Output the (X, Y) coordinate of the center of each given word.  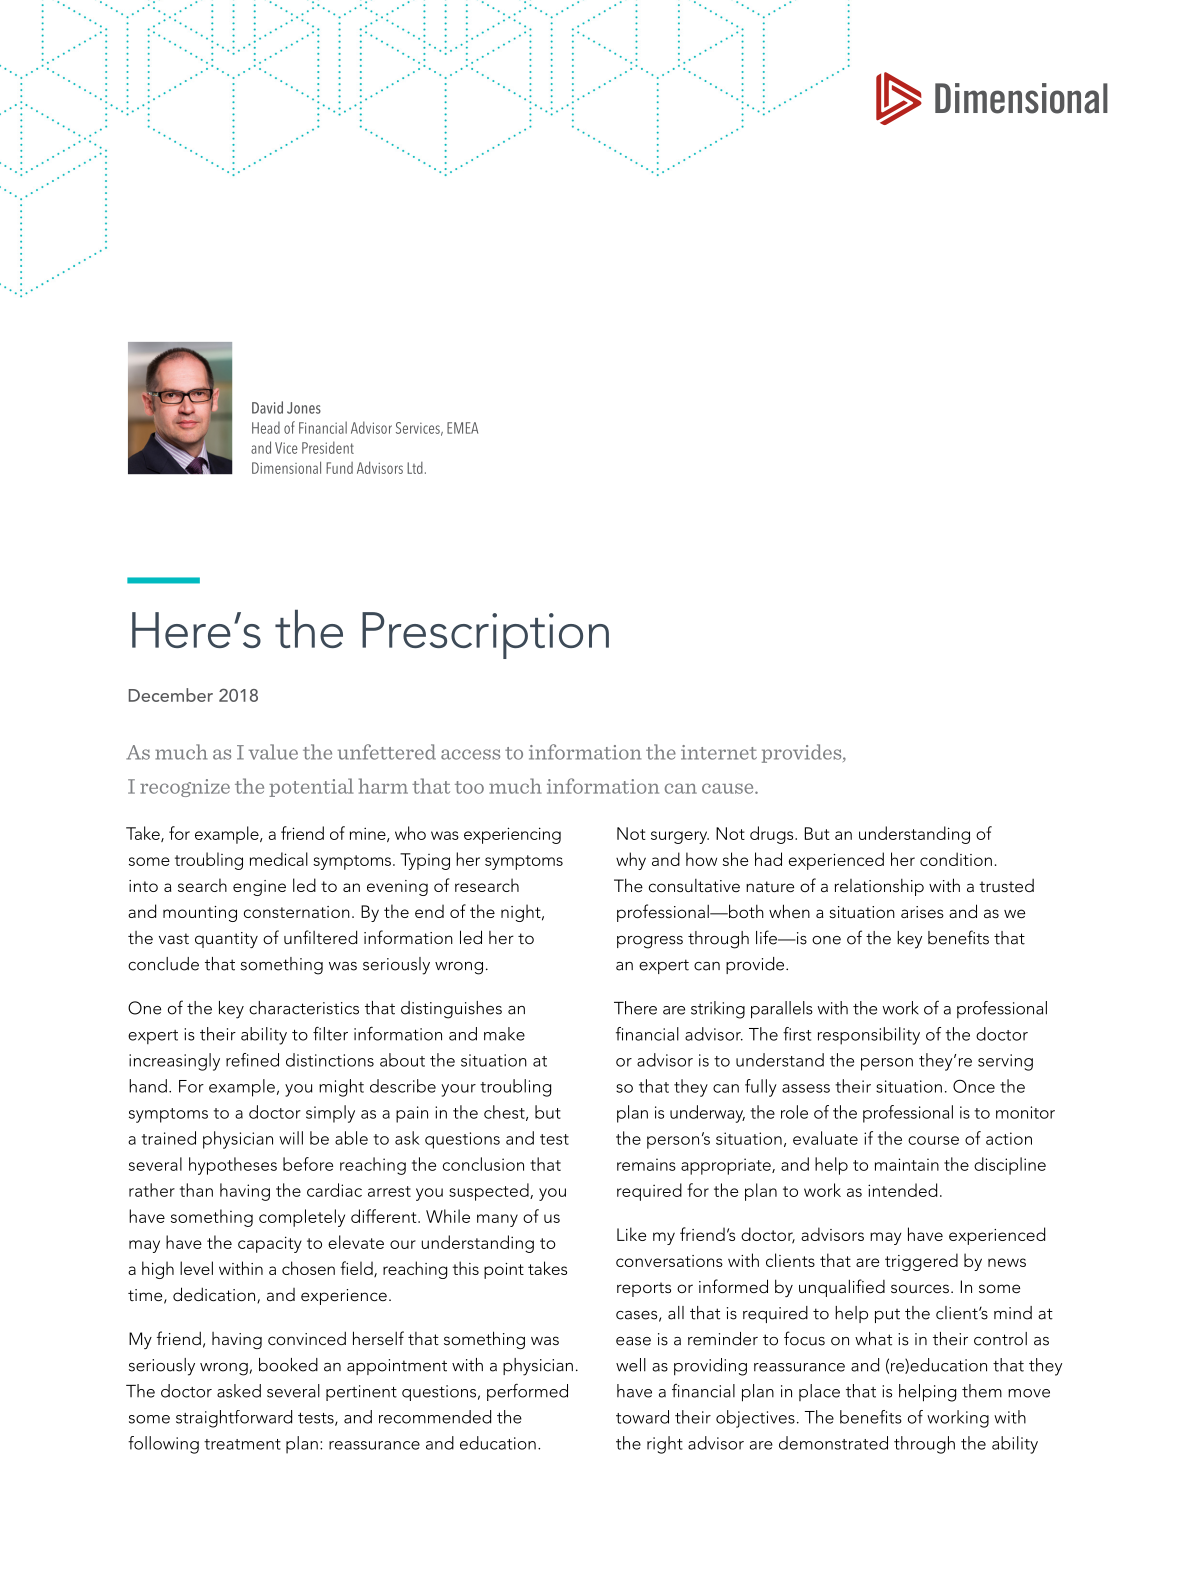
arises (922, 912)
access (470, 754)
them (982, 1391)
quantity (226, 940)
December (171, 695)
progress (650, 942)
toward (642, 1417)
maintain (907, 1164)
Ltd (415, 468)
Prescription (485, 635)
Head (266, 428)
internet (719, 752)
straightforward (234, 1419)
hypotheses (233, 1166)
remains (646, 1164)
